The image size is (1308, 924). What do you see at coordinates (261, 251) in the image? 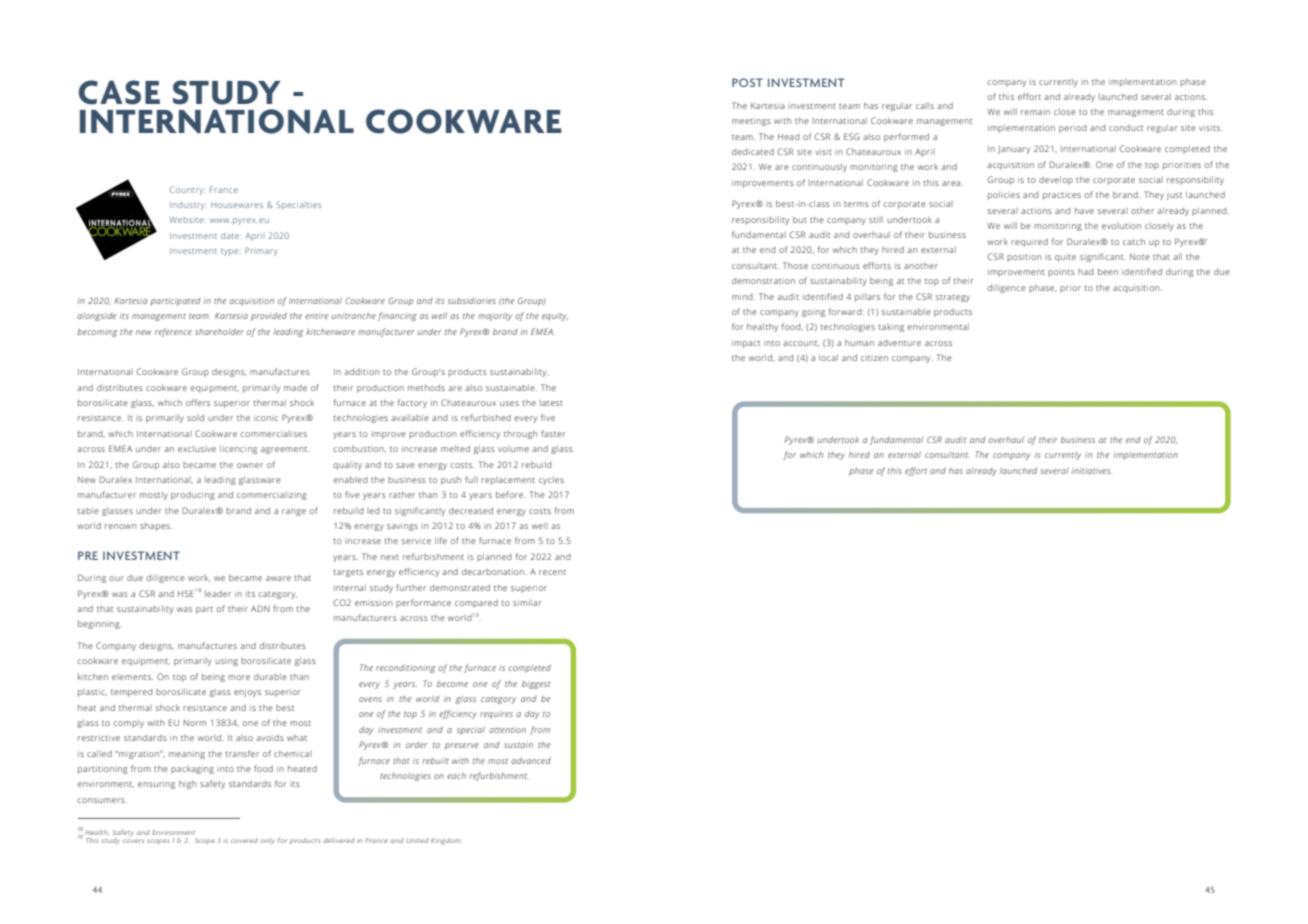
I see `Primary` at bounding box center [261, 251].
